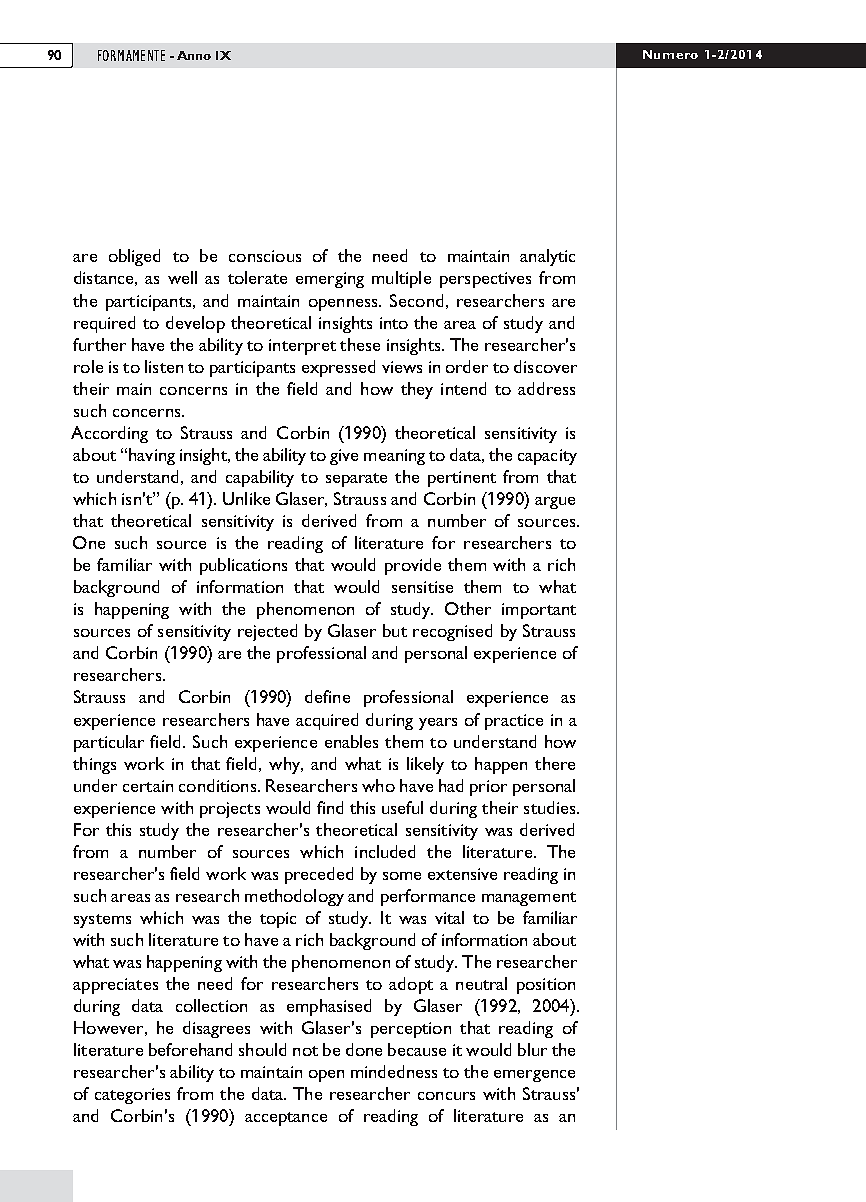 Image resolution: width=866 pixels, height=1202 pixels. What do you see at coordinates (529, 899) in the page?
I see `management` at bounding box center [529, 899].
